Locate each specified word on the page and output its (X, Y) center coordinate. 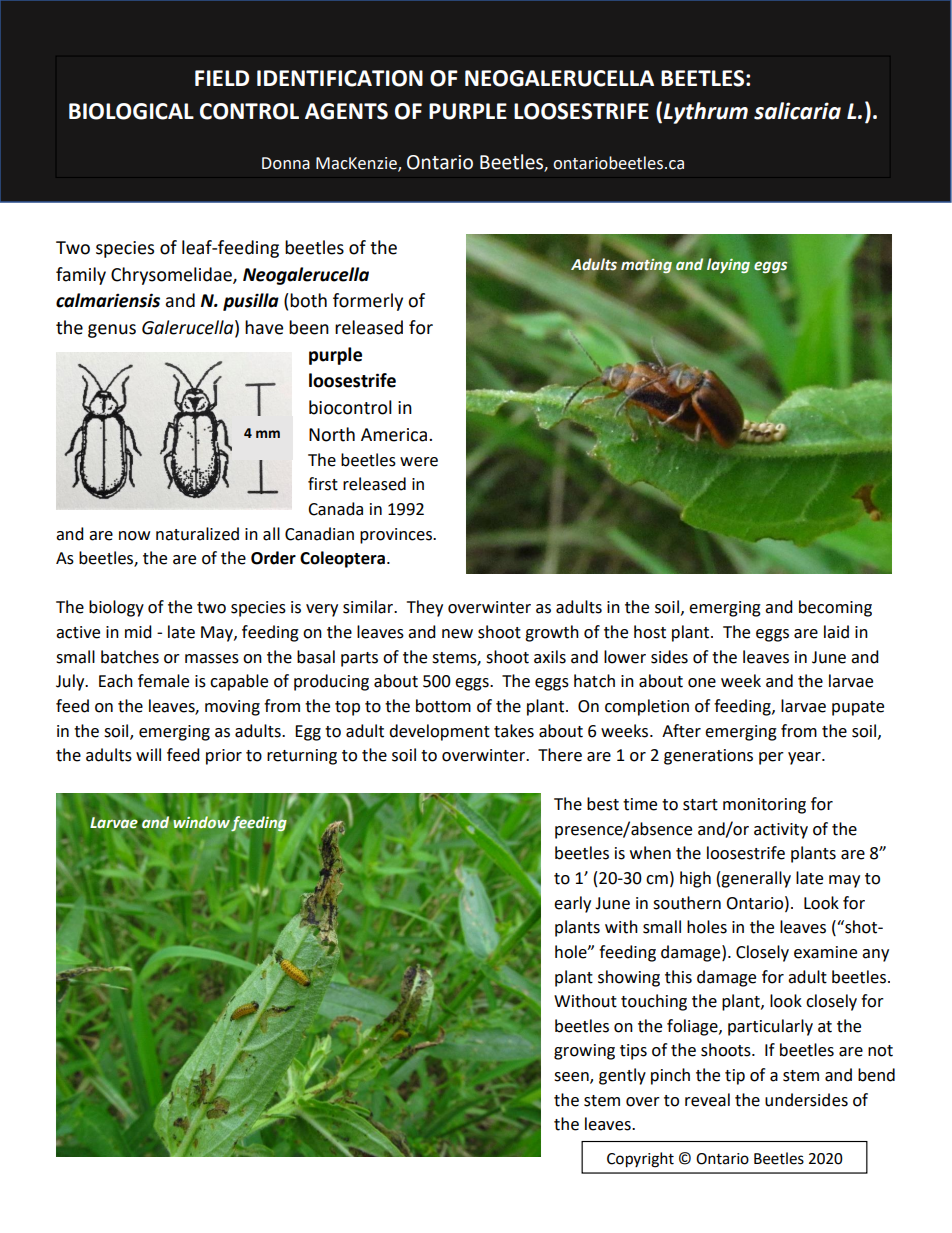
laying (728, 265)
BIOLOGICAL (131, 111)
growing (584, 1052)
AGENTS (346, 111)
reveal (707, 1100)
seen (572, 1078)
